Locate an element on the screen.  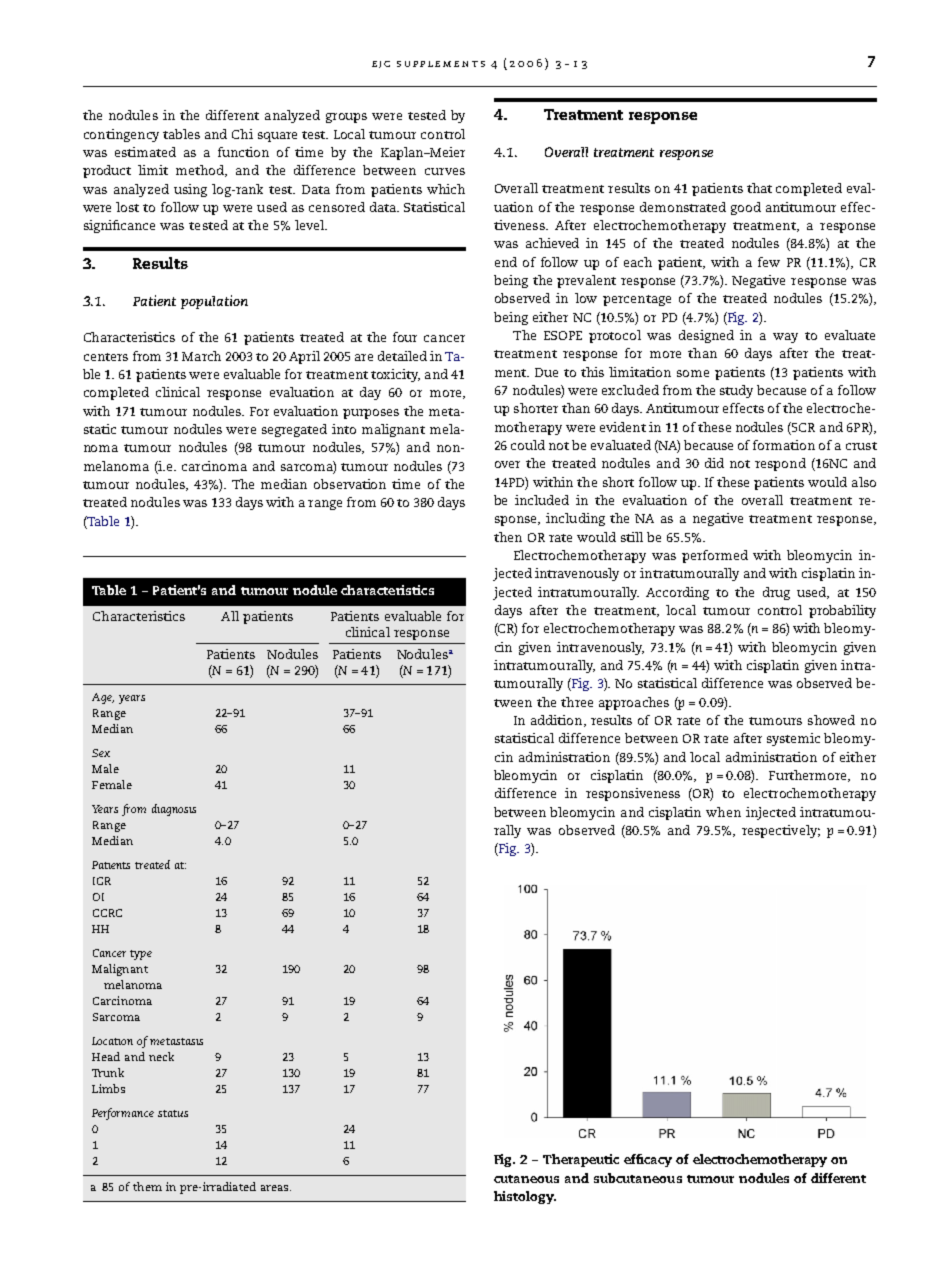
efficacy is located at coordinates (648, 1160).
